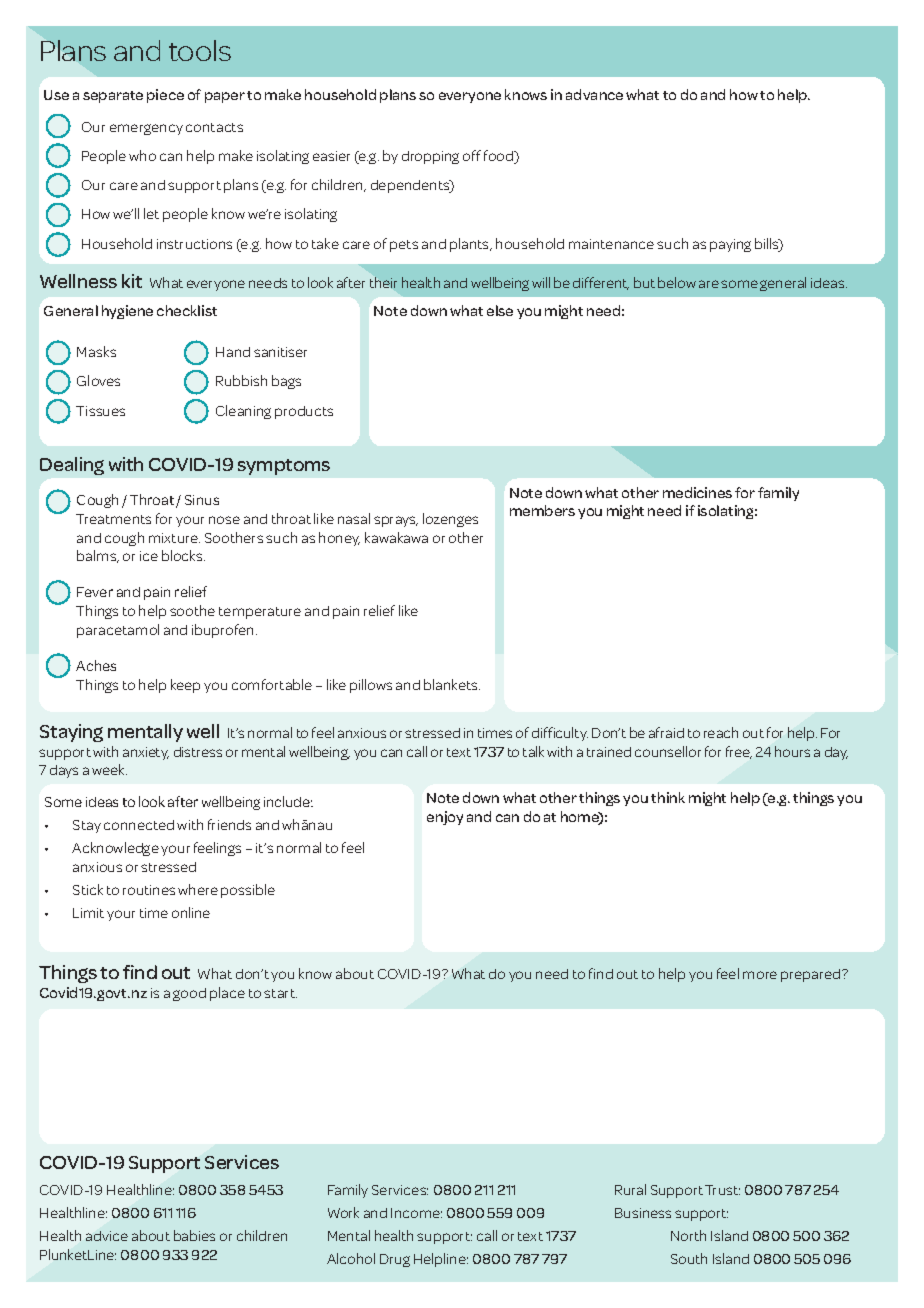 The width and height of the screenshot is (924, 1308). I want to click on piece, so click(165, 96).
